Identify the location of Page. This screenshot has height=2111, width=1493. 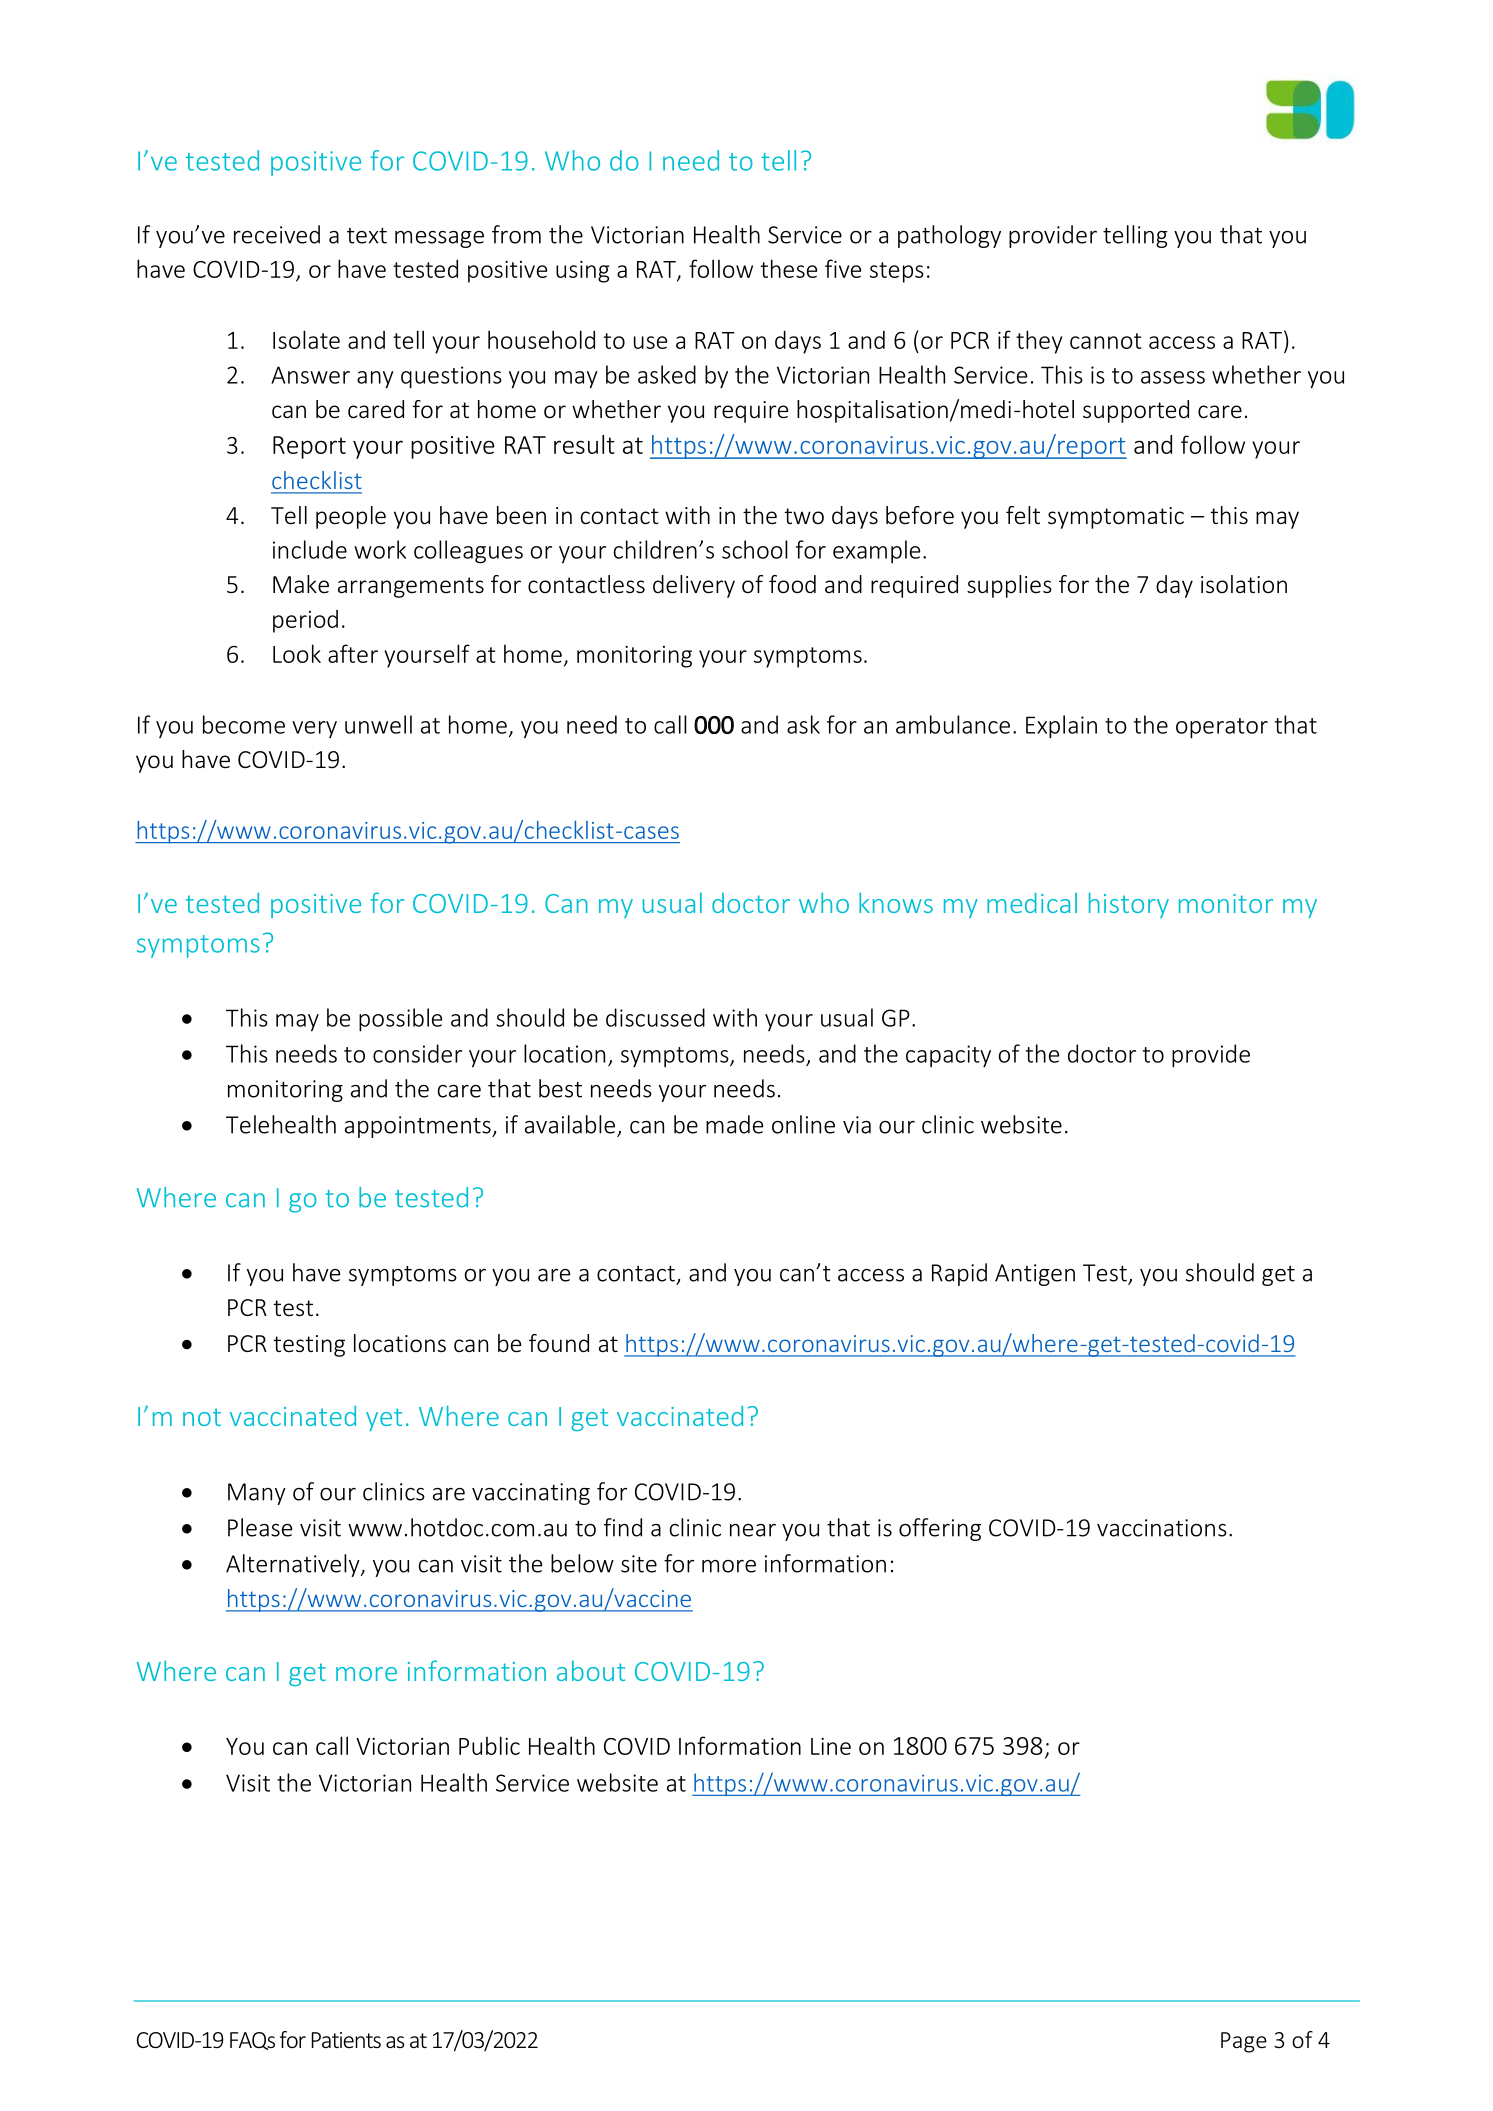
(1244, 2042).
